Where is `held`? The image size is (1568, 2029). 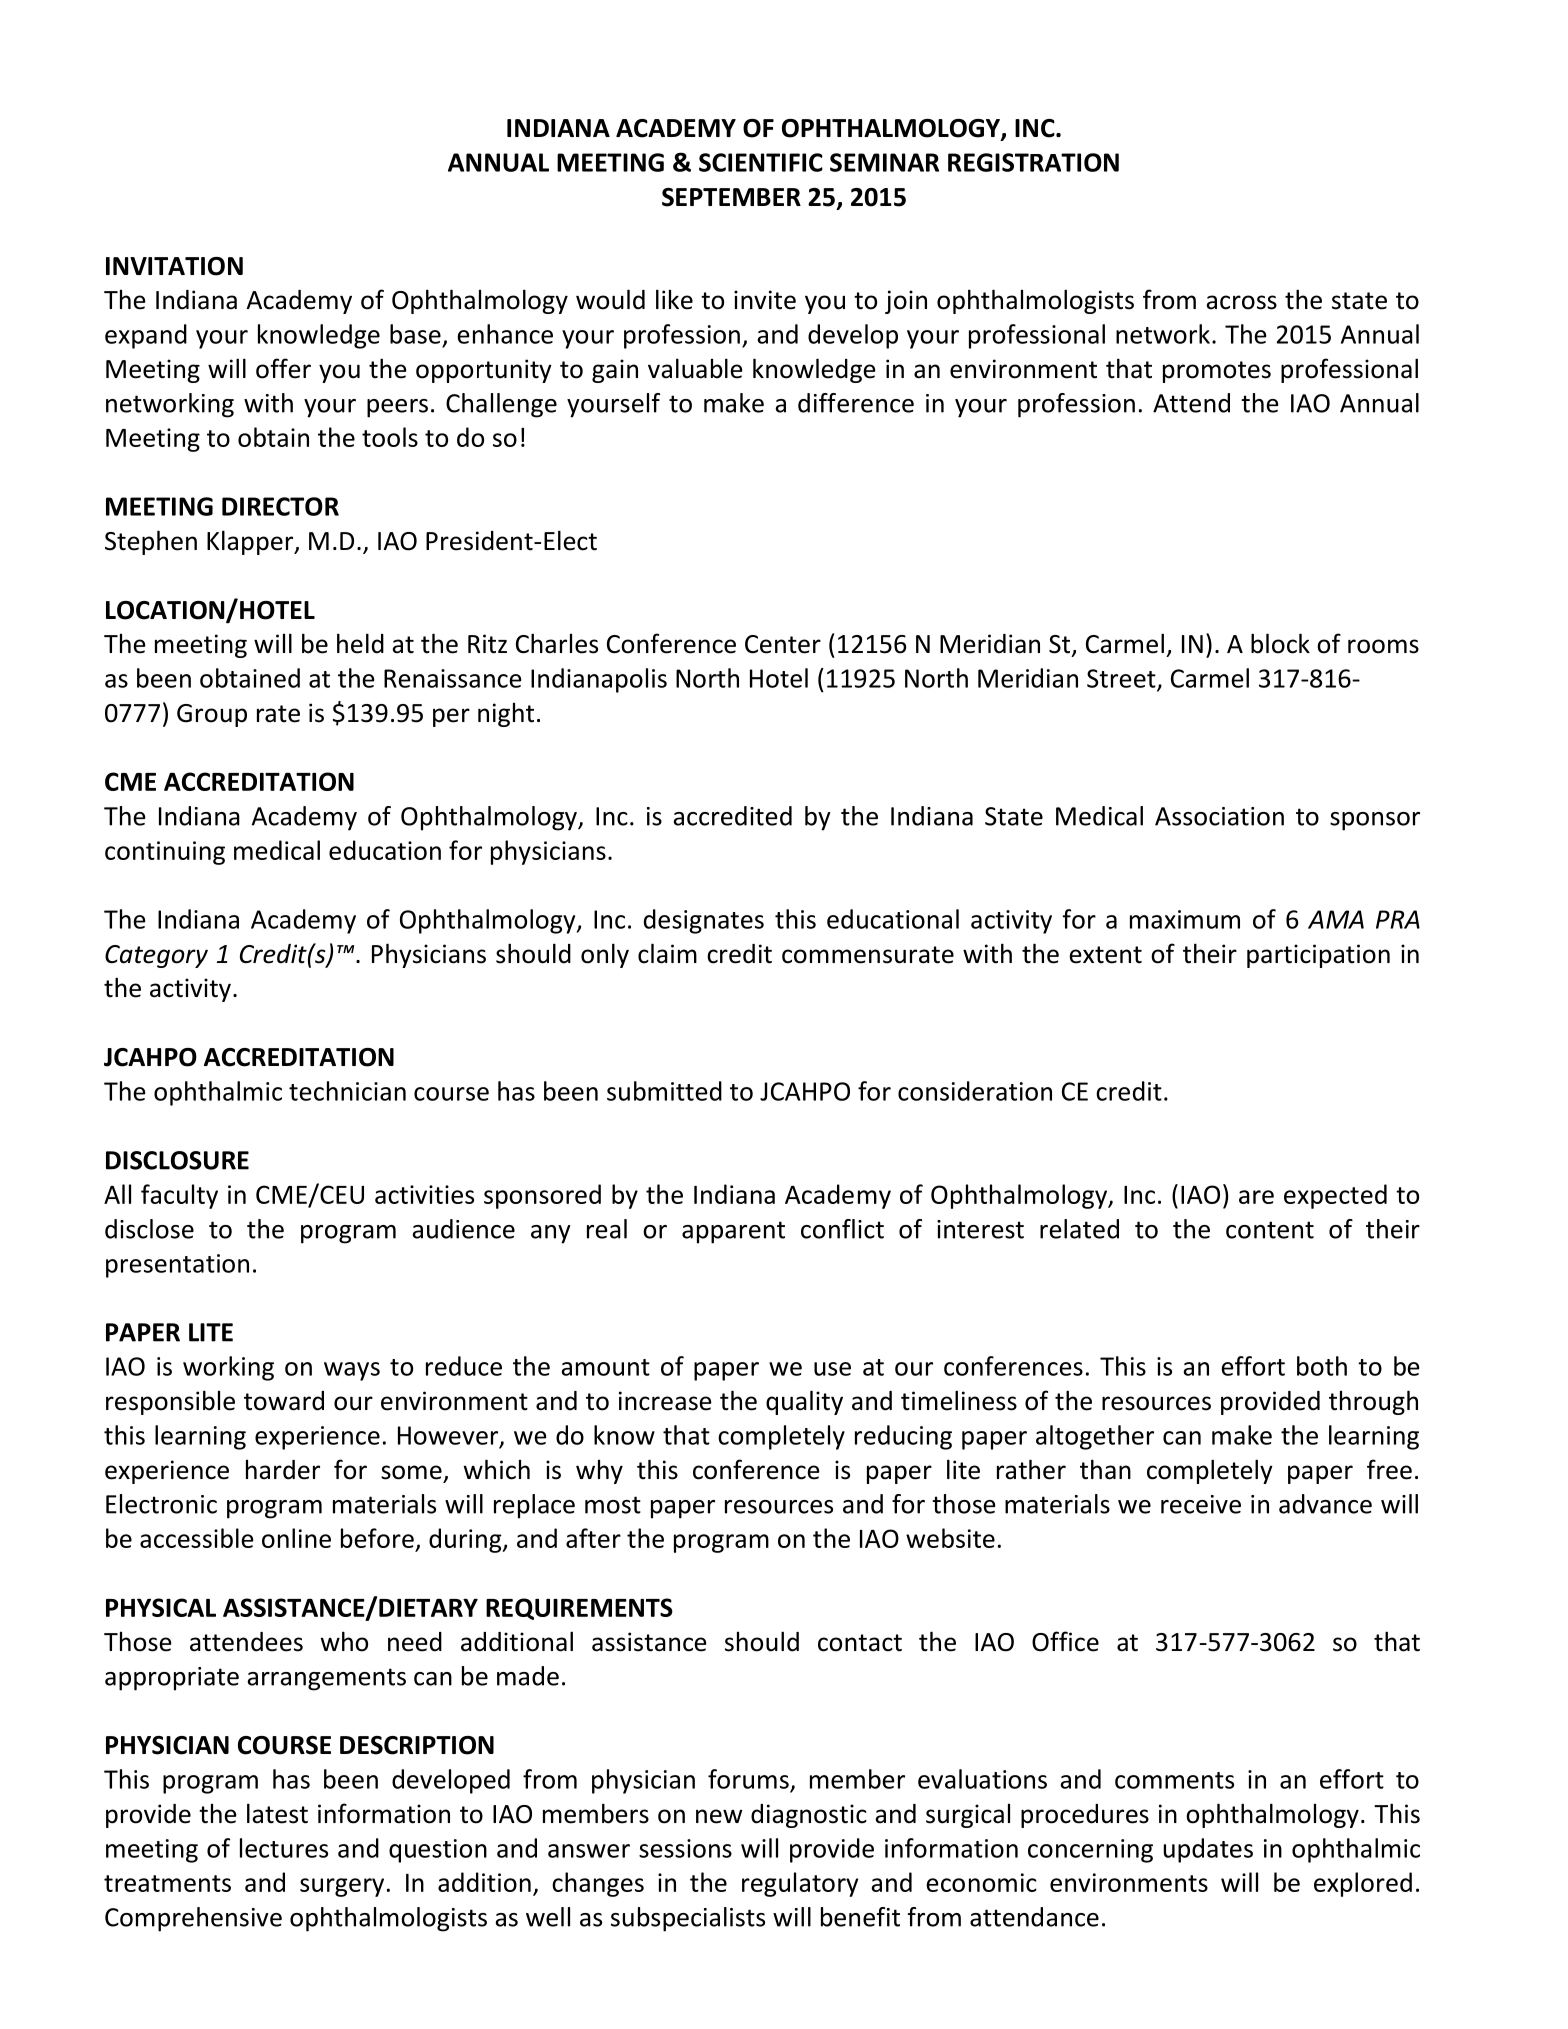
held is located at coordinates (360, 643).
